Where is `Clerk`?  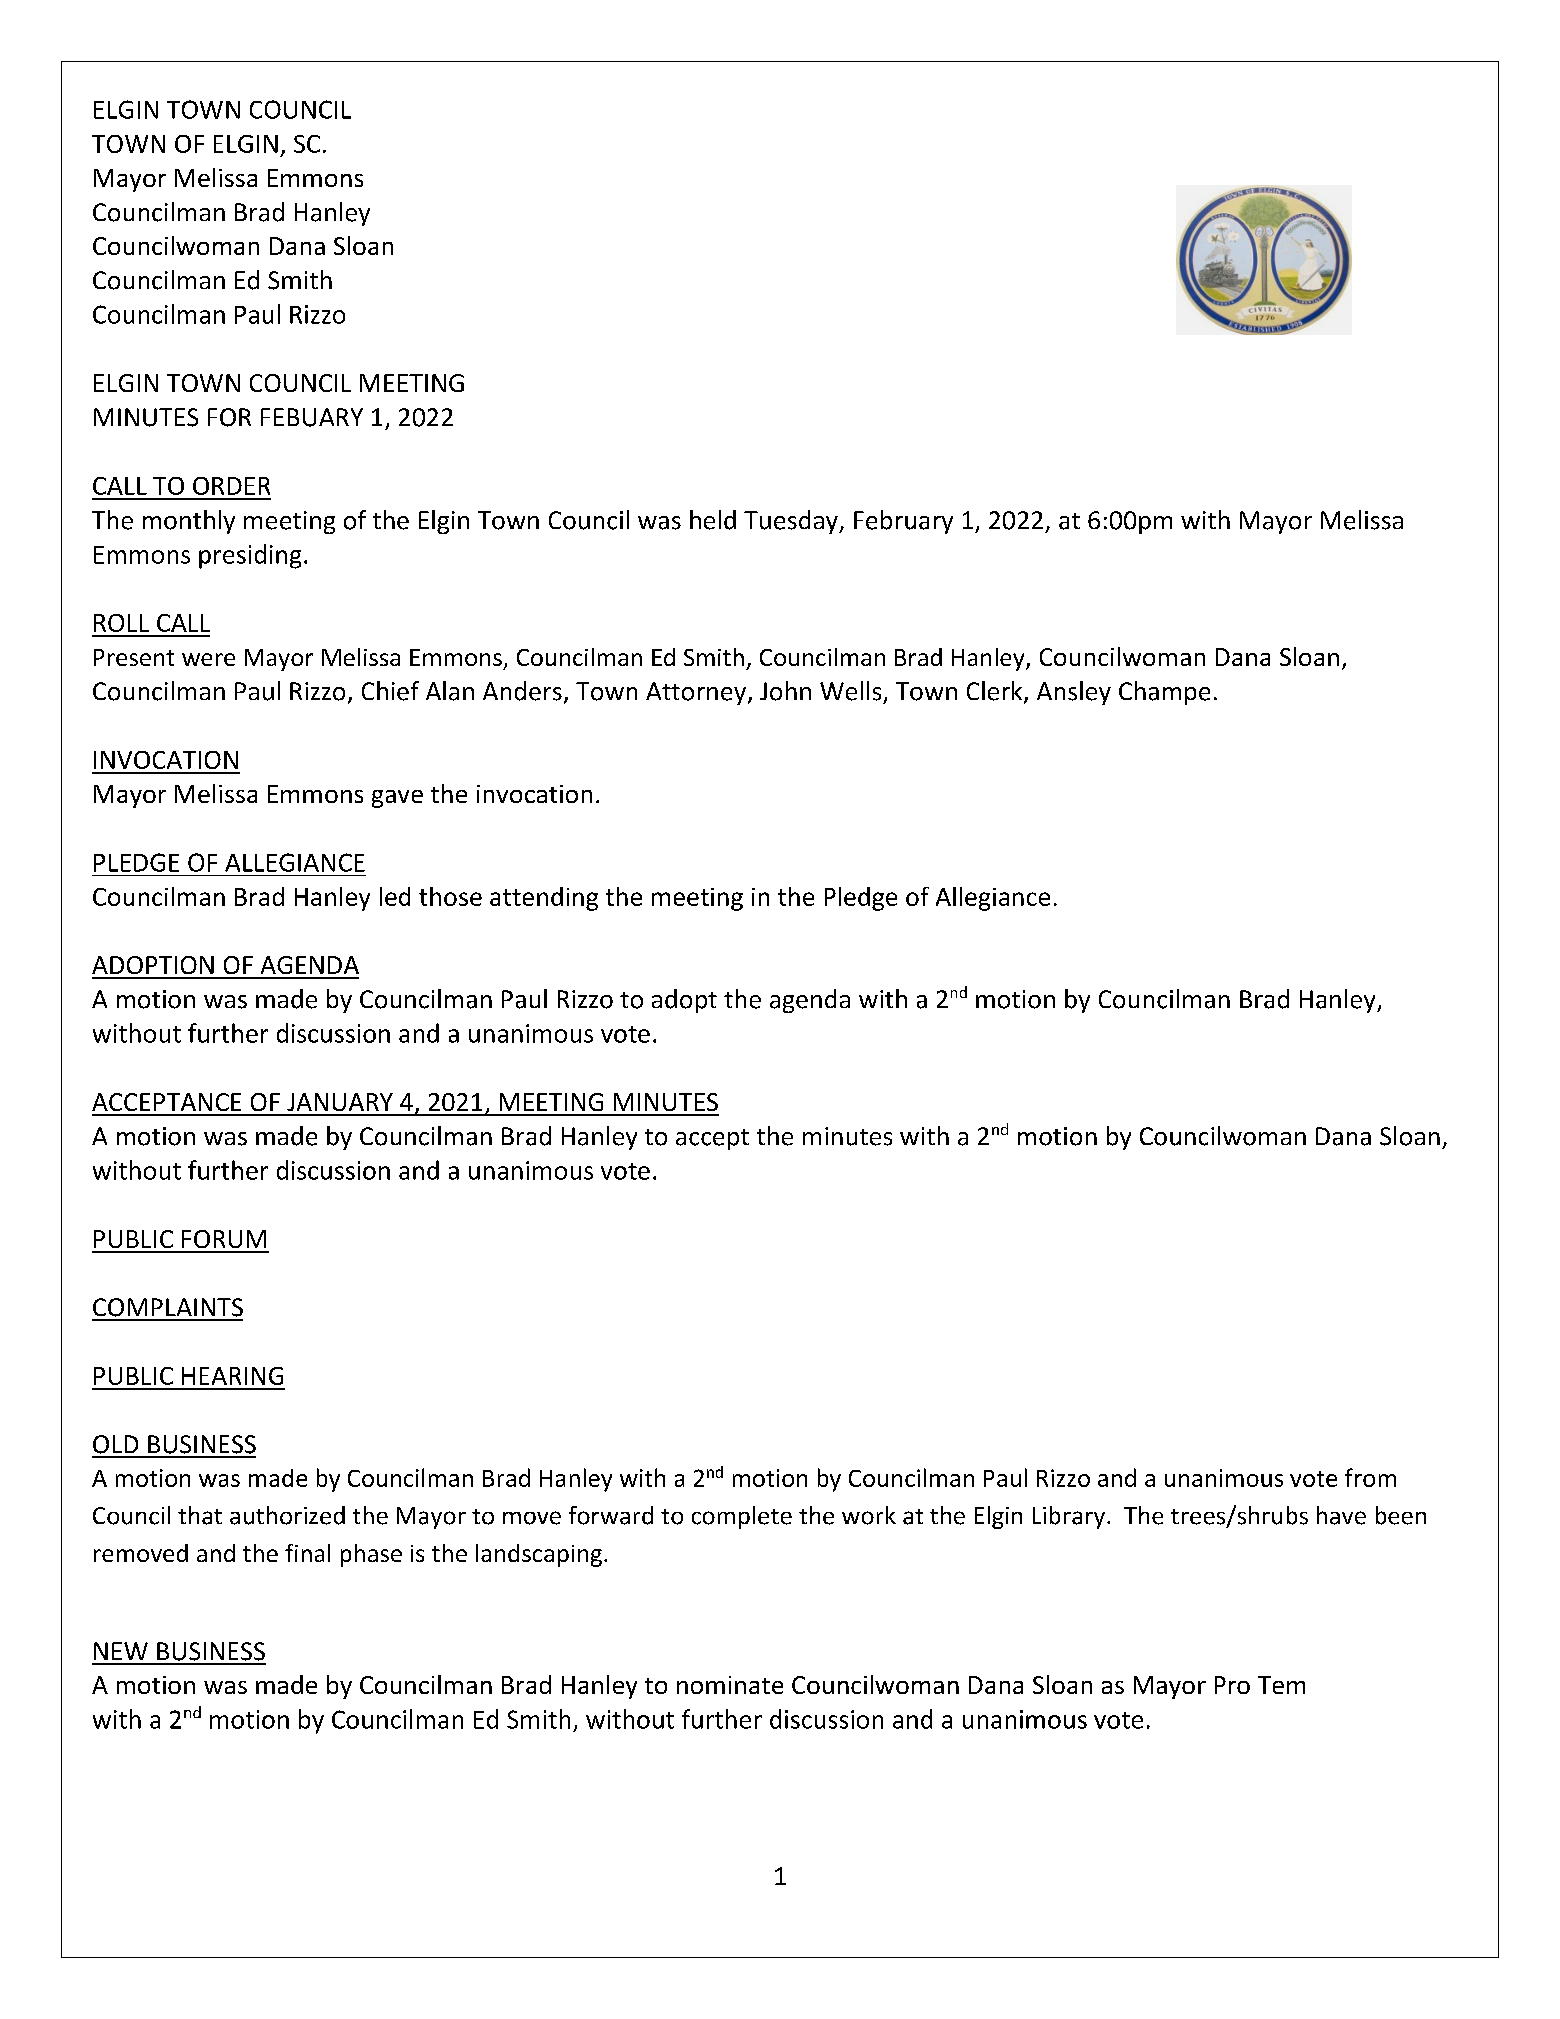
Clerk is located at coordinates (996, 692).
